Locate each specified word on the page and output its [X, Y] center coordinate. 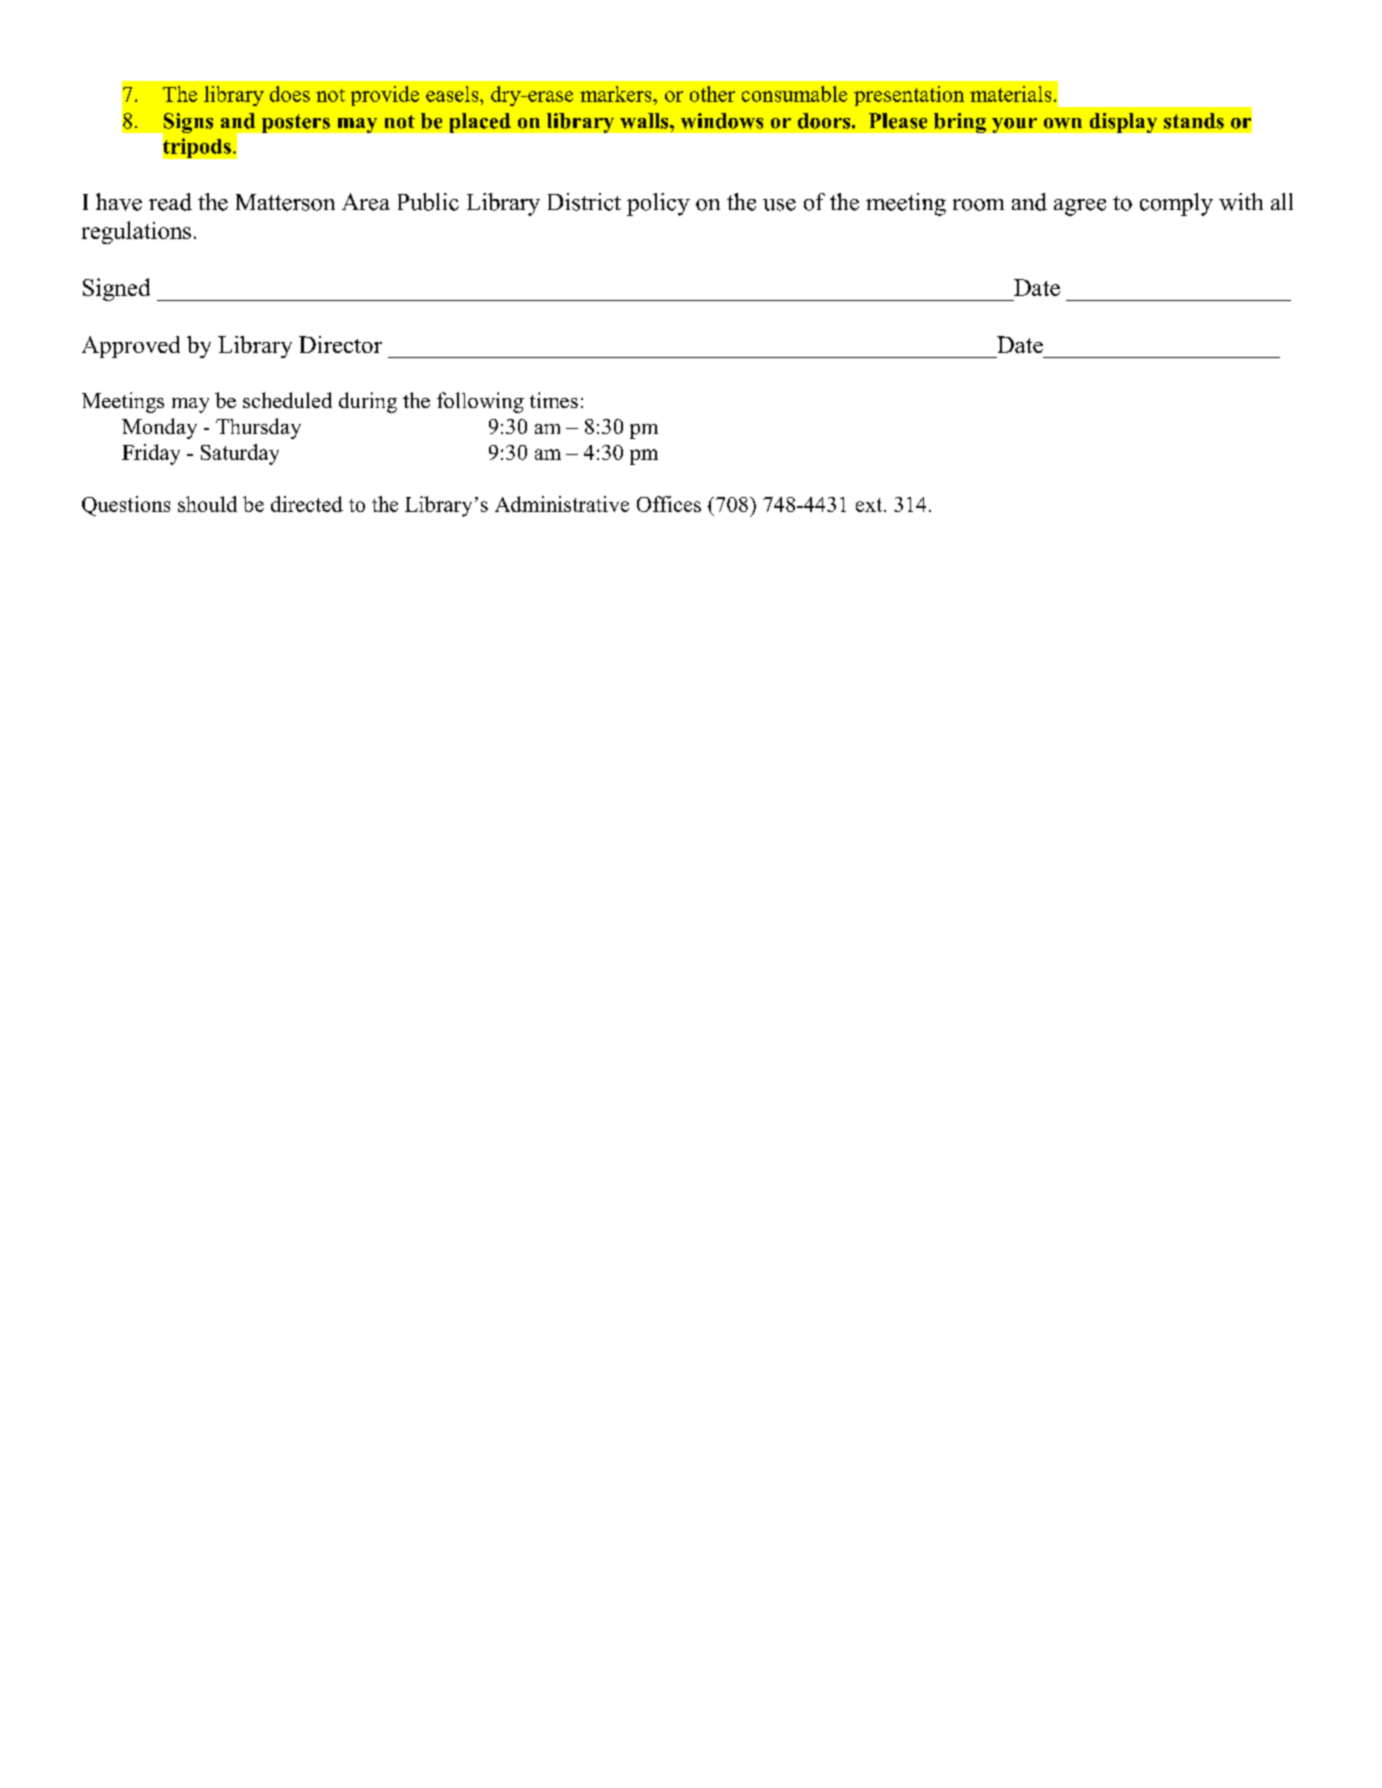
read [170, 202]
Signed [116, 289]
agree [1080, 207]
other [712, 94]
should [207, 504]
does [290, 94]
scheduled [287, 400]
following [480, 402]
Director [340, 344]
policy [658, 204]
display [1123, 123]
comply [1176, 204]
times [554, 400]
